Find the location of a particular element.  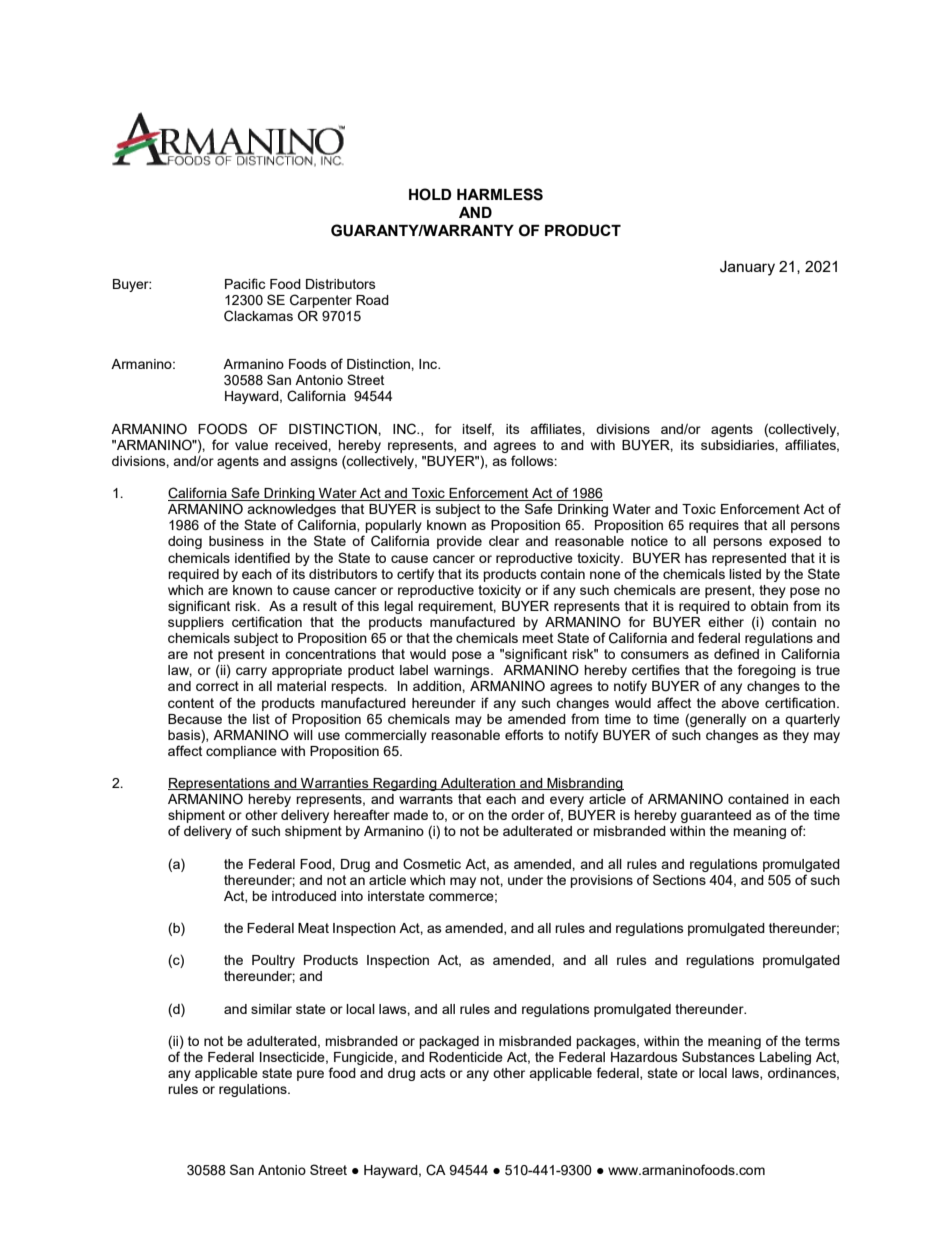

business is located at coordinates (236, 541).
